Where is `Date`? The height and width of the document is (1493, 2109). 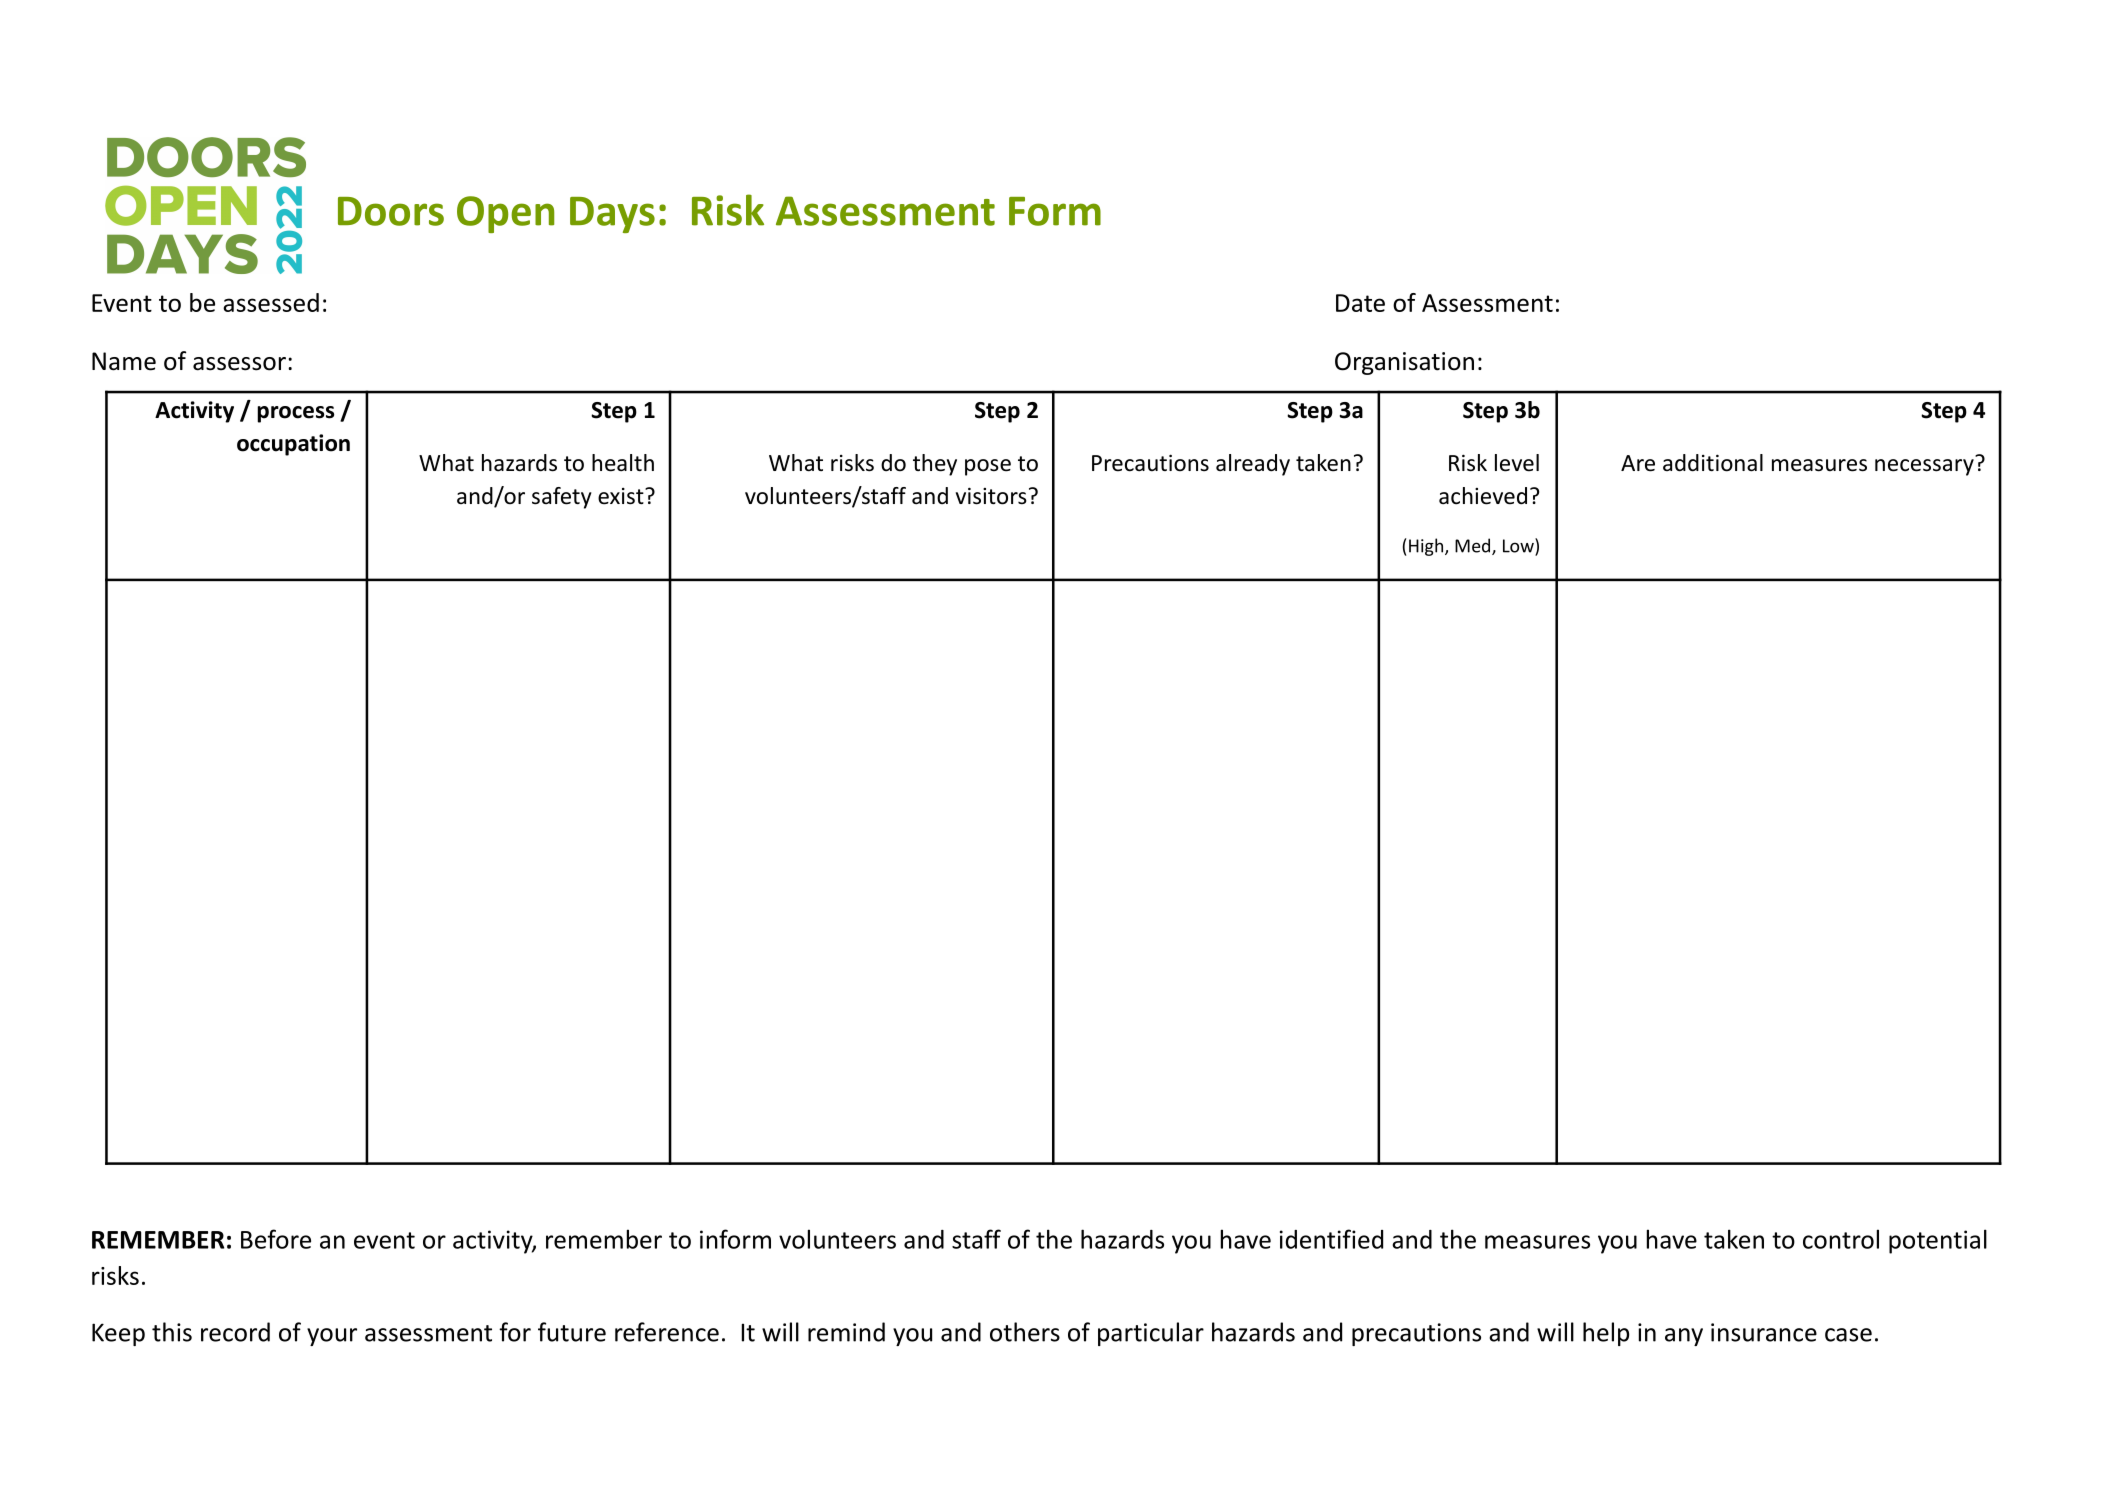
Date is located at coordinates (1360, 303).
